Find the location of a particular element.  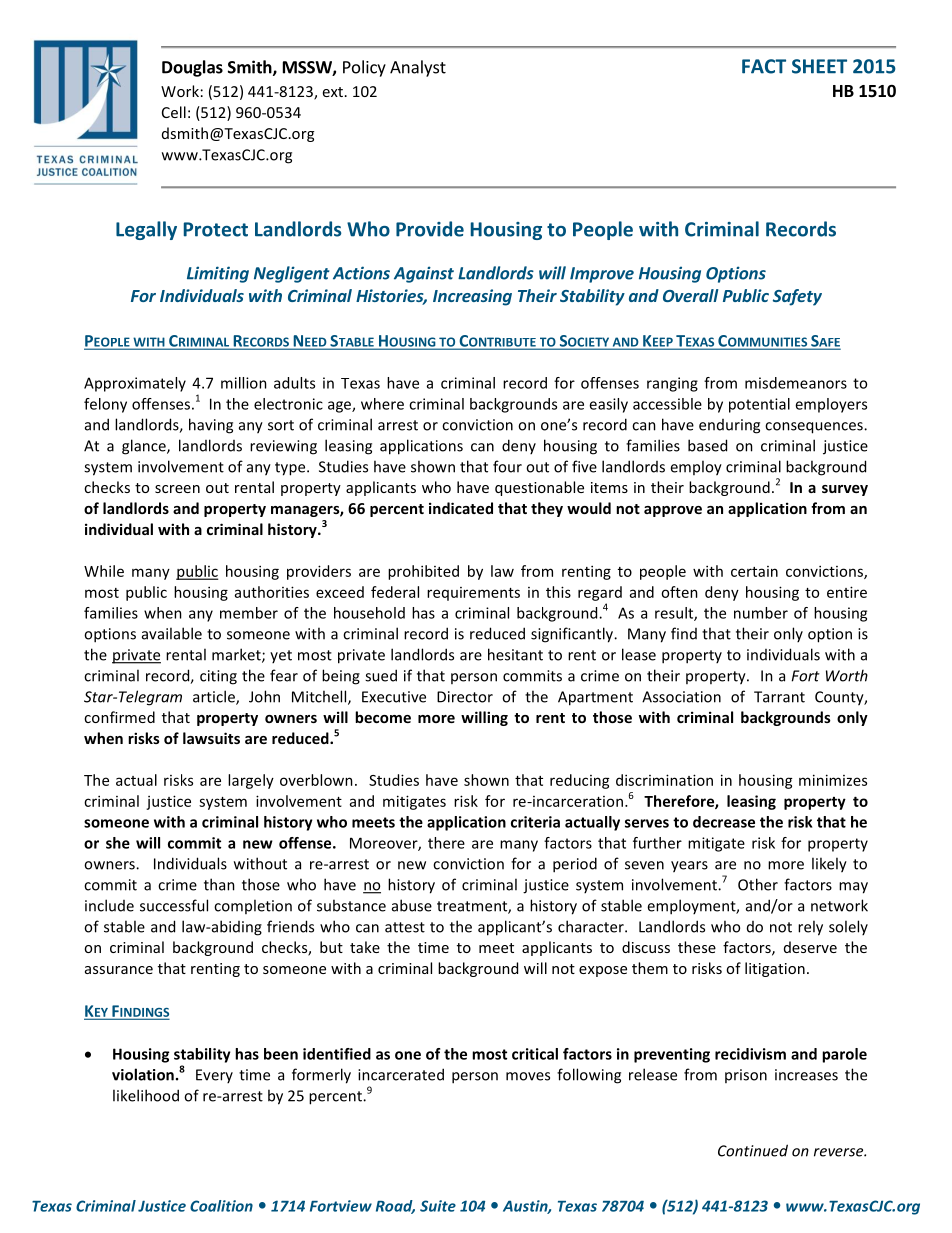

largely is located at coordinates (251, 781).
